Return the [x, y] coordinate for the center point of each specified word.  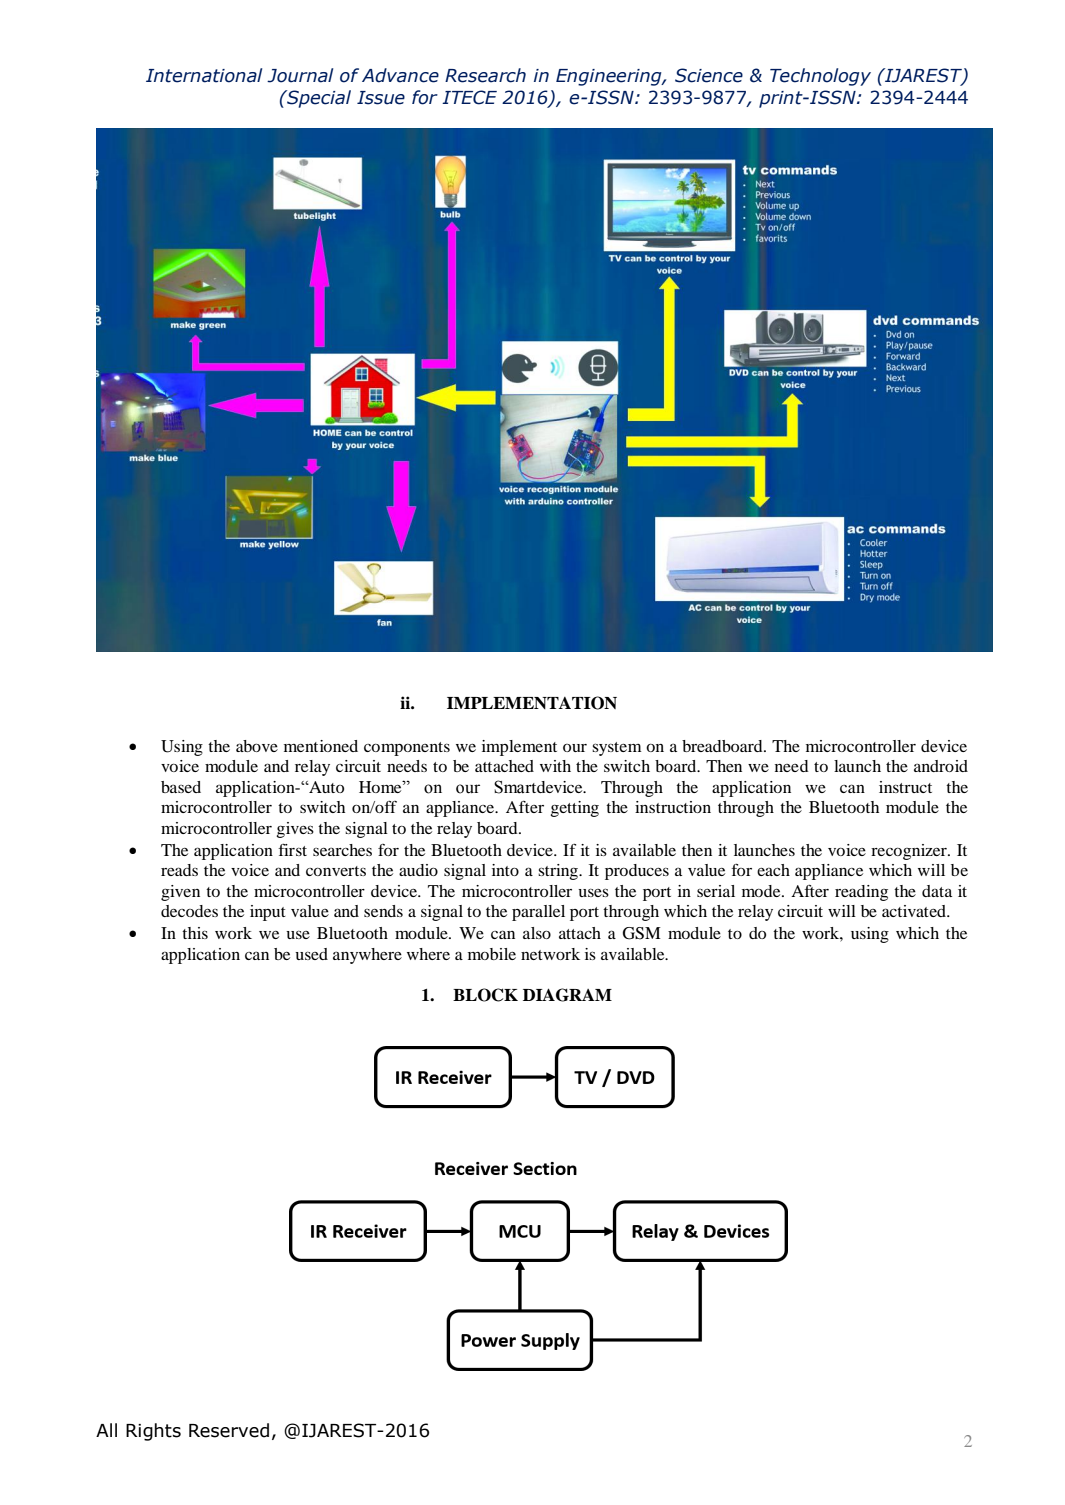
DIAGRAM [567, 995]
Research [485, 75]
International [204, 75]
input [268, 913]
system [617, 749]
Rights [153, 1432]
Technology [820, 77]
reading [861, 893]
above [257, 746]
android [941, 766]
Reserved [229, 1430]
